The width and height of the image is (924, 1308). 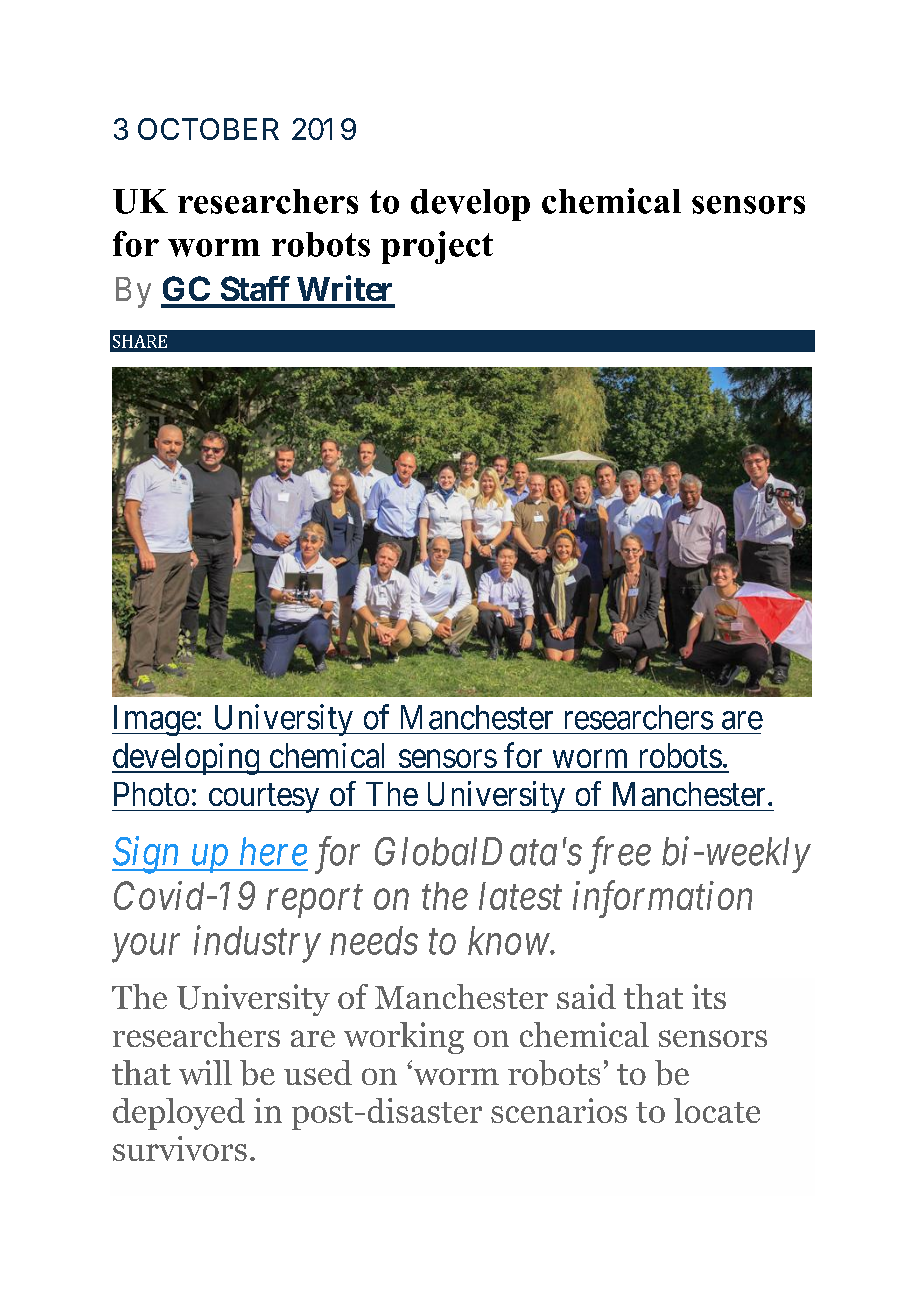 I want to click on Image, so click(x=154, y=720).
